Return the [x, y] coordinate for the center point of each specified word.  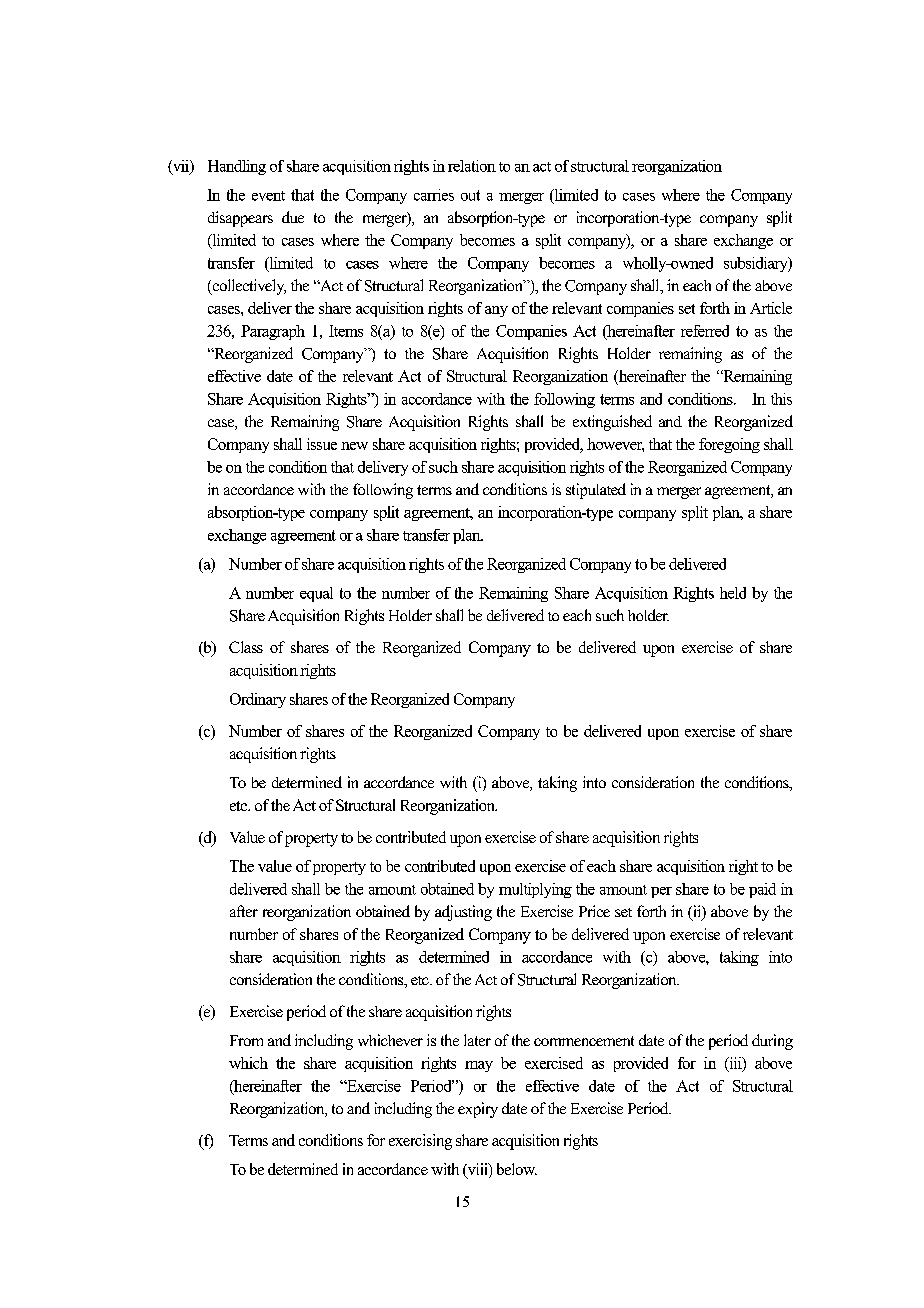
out [470, 195]
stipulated [596, 491]
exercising [420, 1142]
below [517, 1169]
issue [322, 444]
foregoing [729, 445]
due [293, 217]
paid [762, 890]
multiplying [535, 890]
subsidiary [757, 264]
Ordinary [258, 700]
